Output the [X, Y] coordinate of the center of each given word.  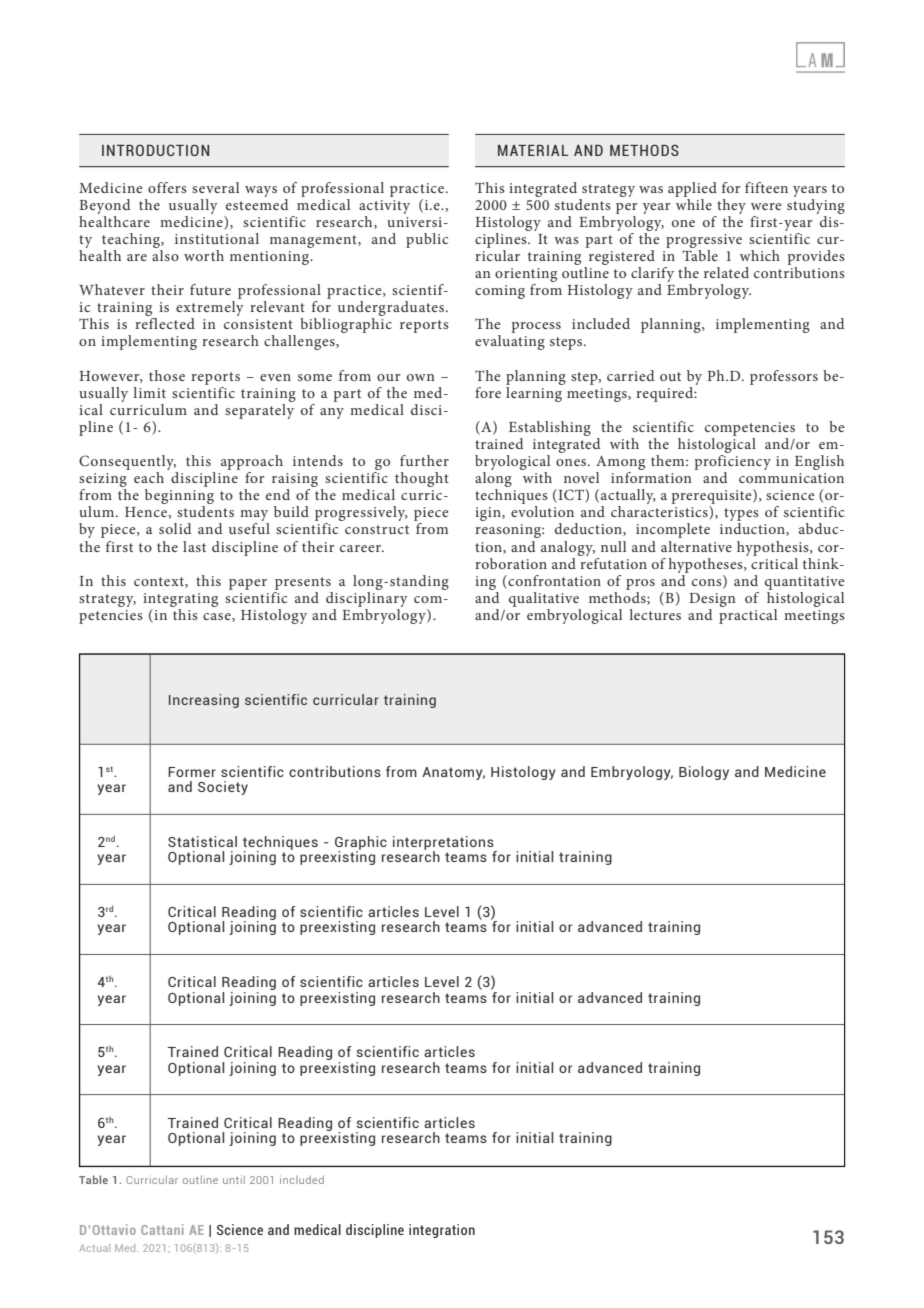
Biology [704, 773]
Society [223, 788]
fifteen [766, 187]
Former [192, 772]
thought [421, 481]
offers [167, 187]
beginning [179, 498]
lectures [655, 614]
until [234, 1180]
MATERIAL [533, 150]
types [741, 516]
